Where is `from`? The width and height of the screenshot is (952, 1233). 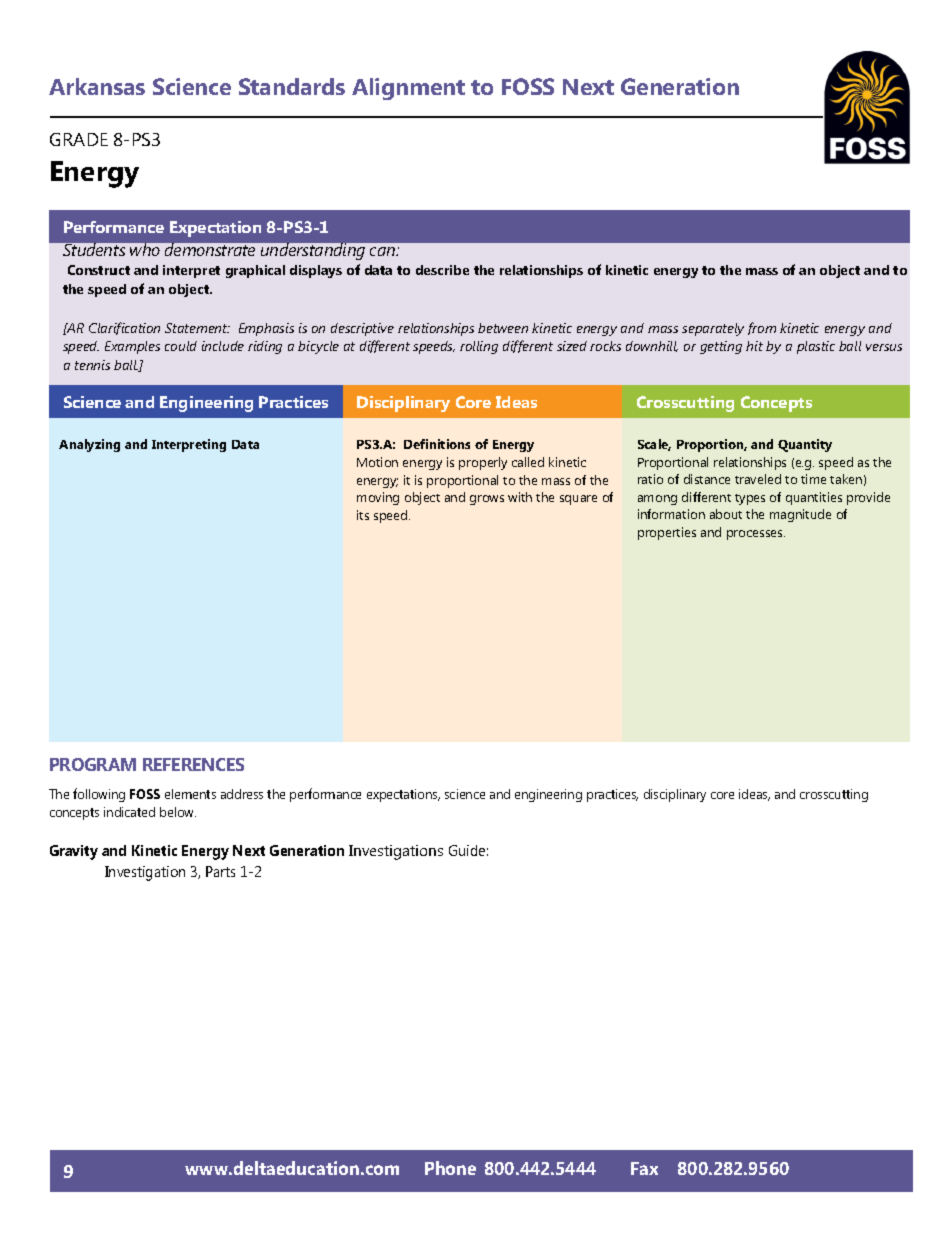 from is located at coordinates (762, 328).
